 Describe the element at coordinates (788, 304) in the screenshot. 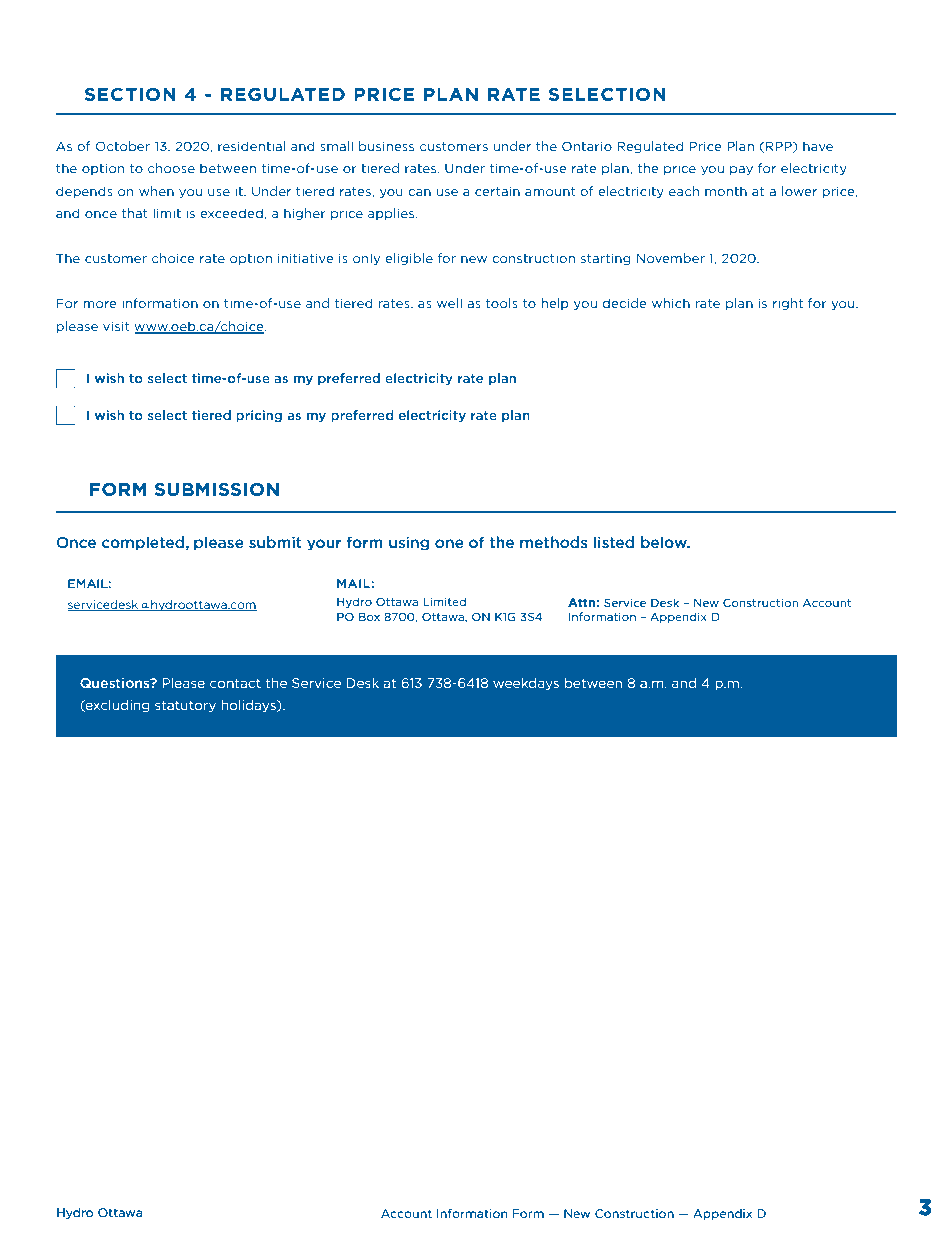

I see `right` at that location.
